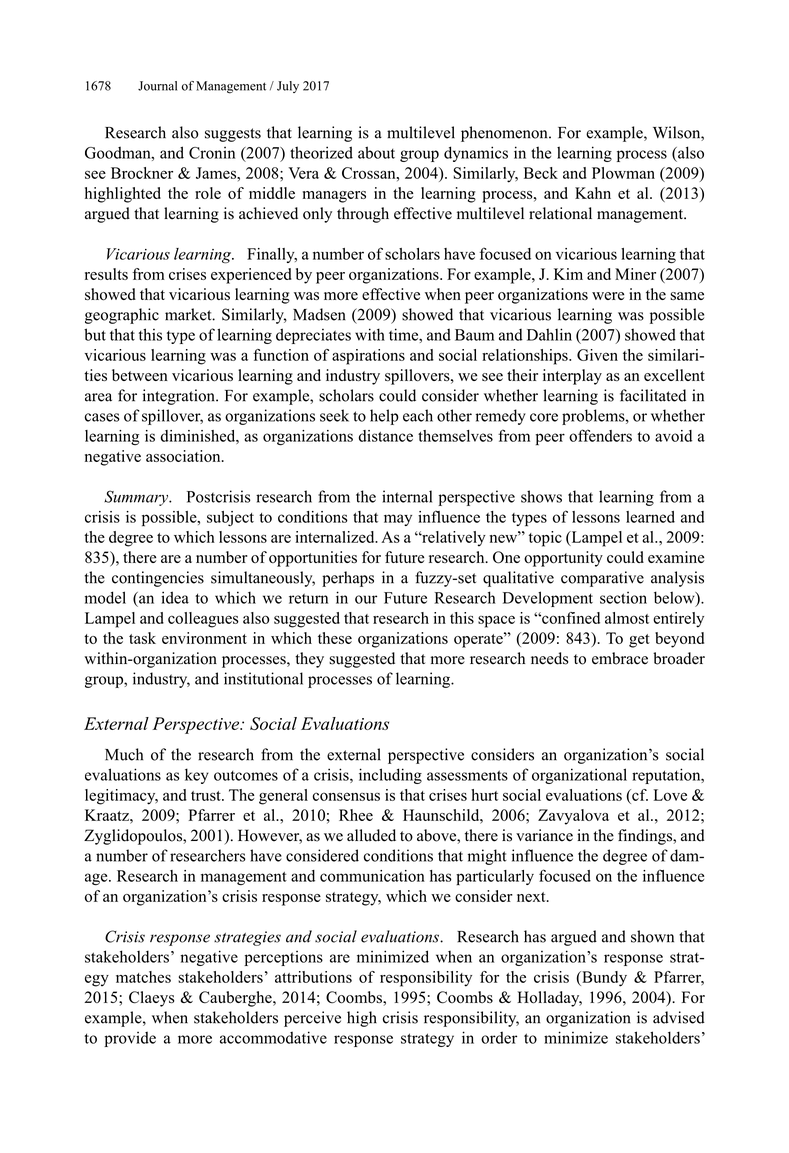 The image size is (789, 1153). What do you see at coordinates (600, 435) in the image?
I see `offenders` at bounding box center [600, 435].
